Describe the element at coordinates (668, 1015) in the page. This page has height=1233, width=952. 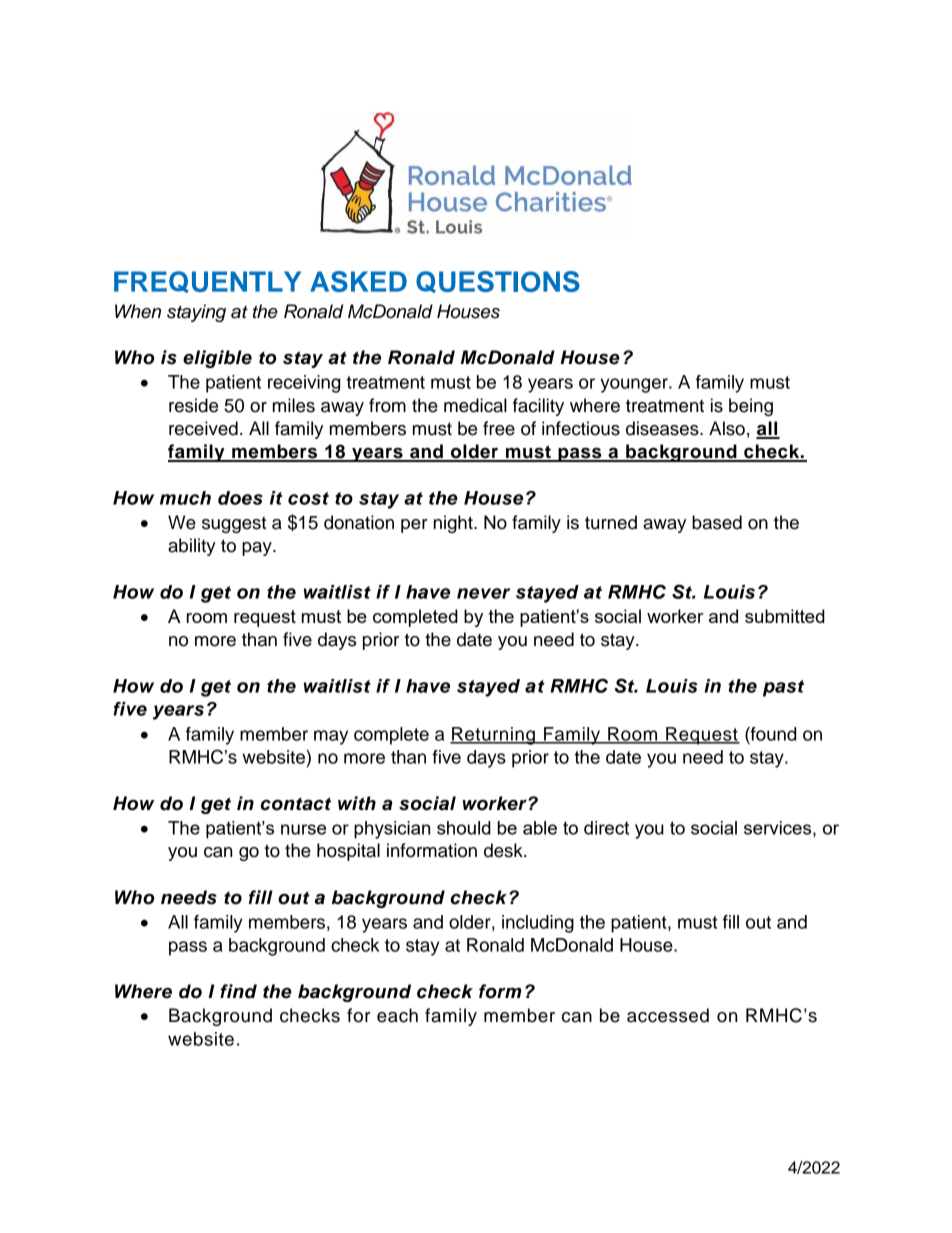
I see `accessed` at that location.
